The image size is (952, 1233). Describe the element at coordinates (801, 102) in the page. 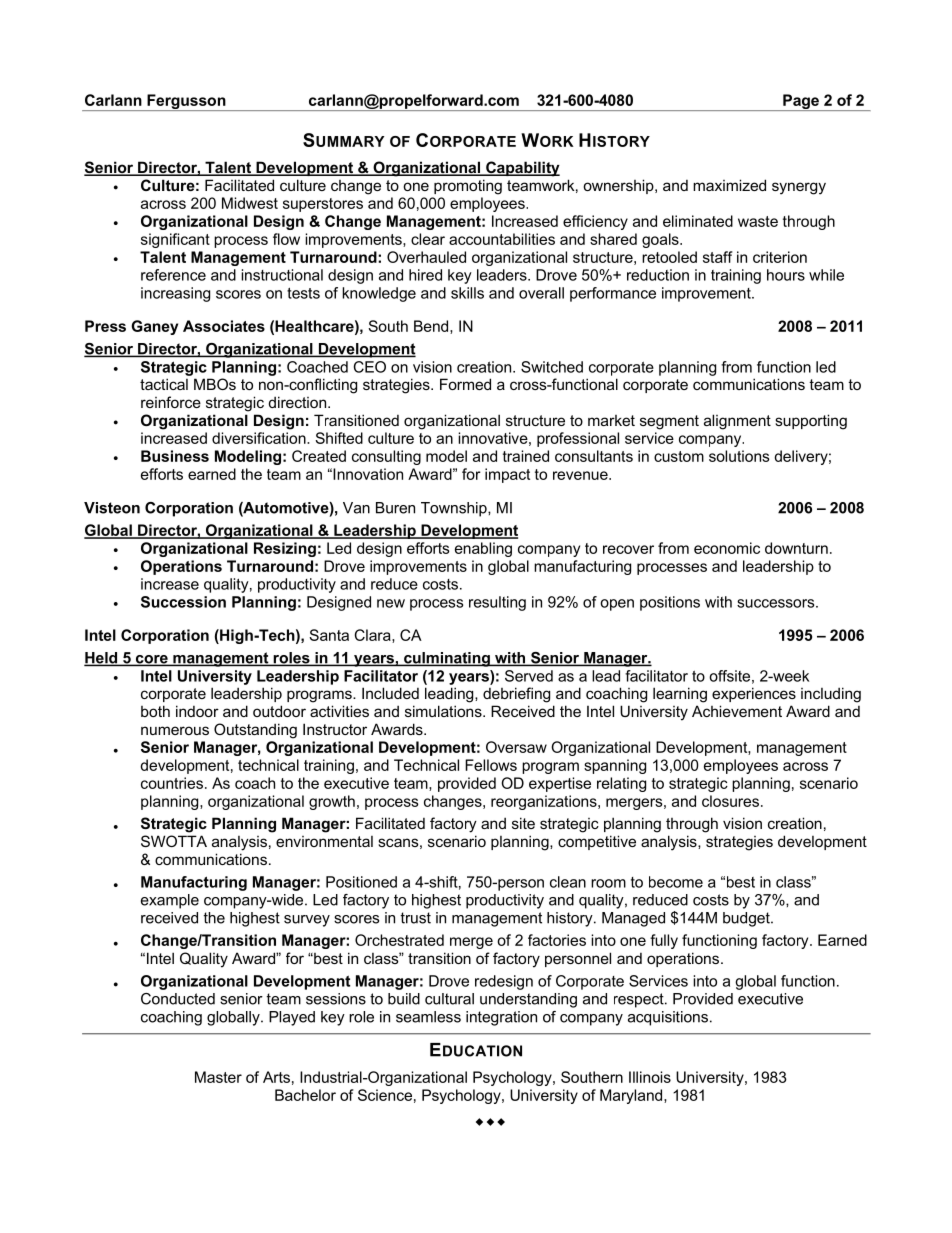

I see `Page` at that location.
